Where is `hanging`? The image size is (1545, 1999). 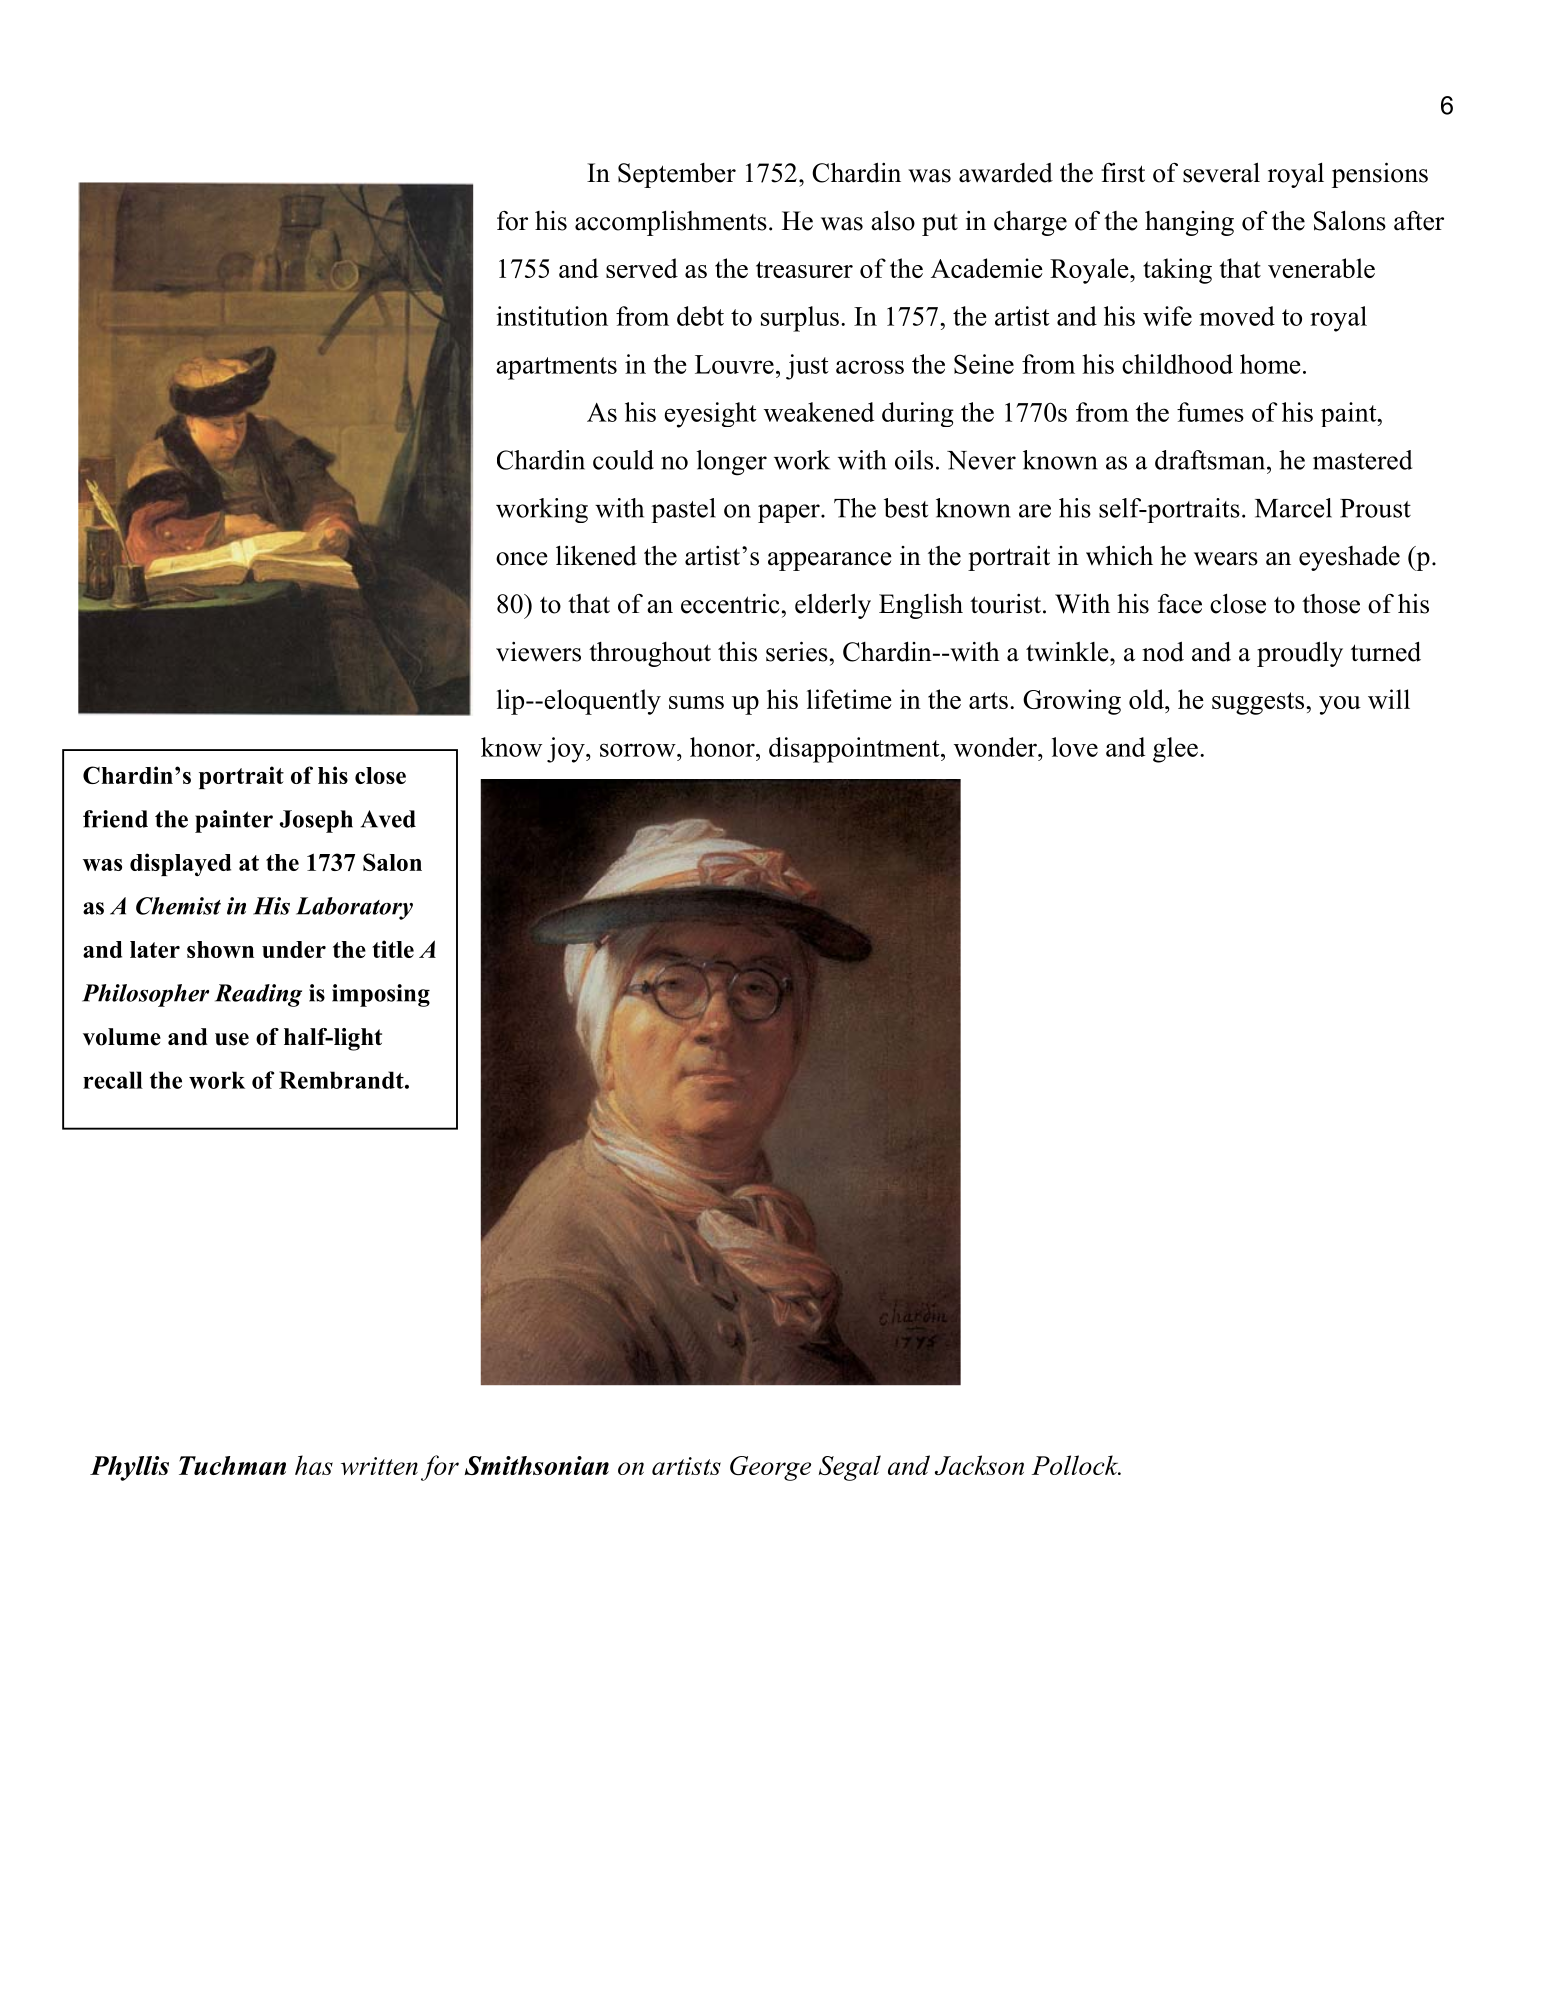 hanging is located at coordinates (1189, 223).
